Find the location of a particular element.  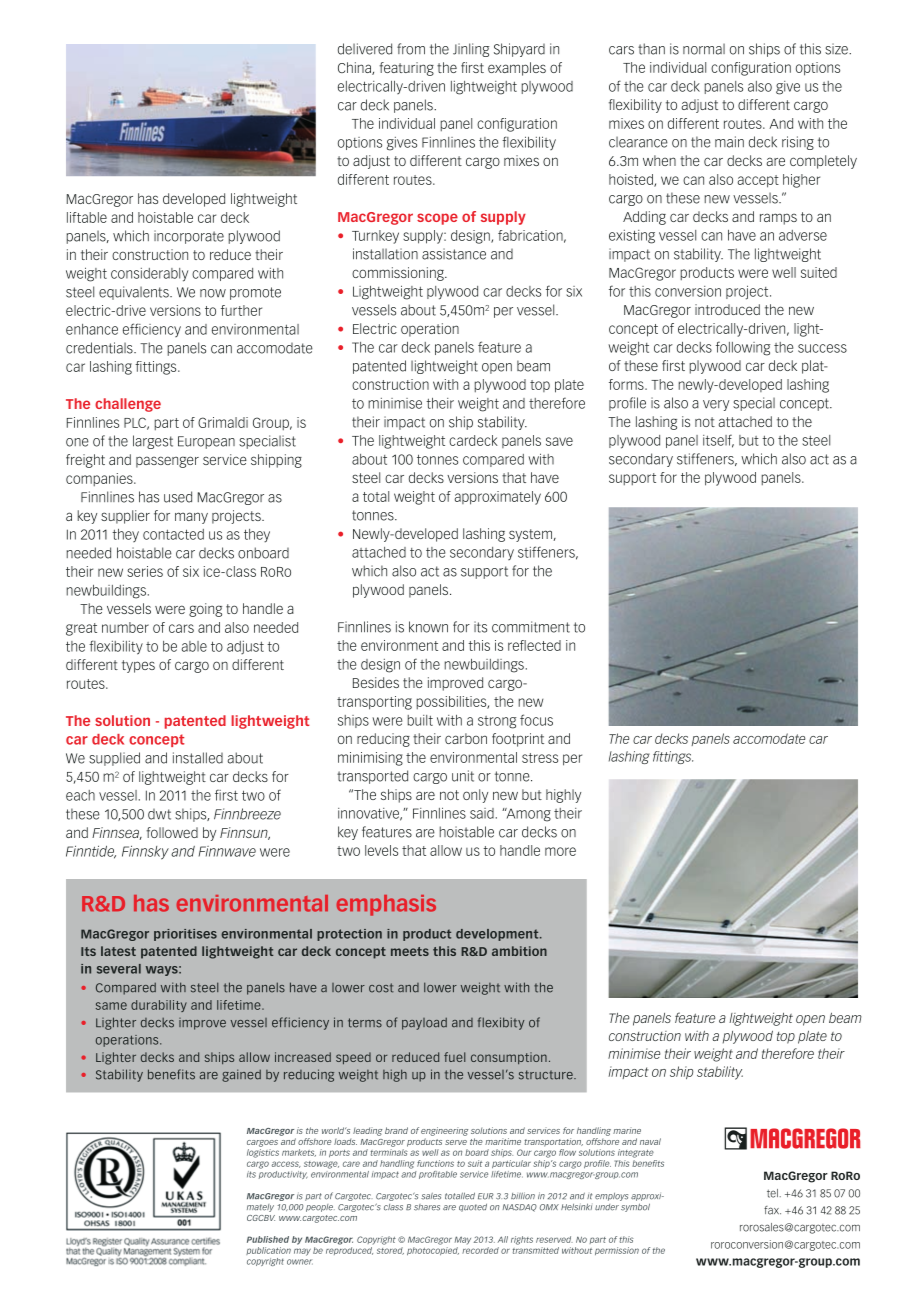

featuring is located at coordinates (406, 69).
